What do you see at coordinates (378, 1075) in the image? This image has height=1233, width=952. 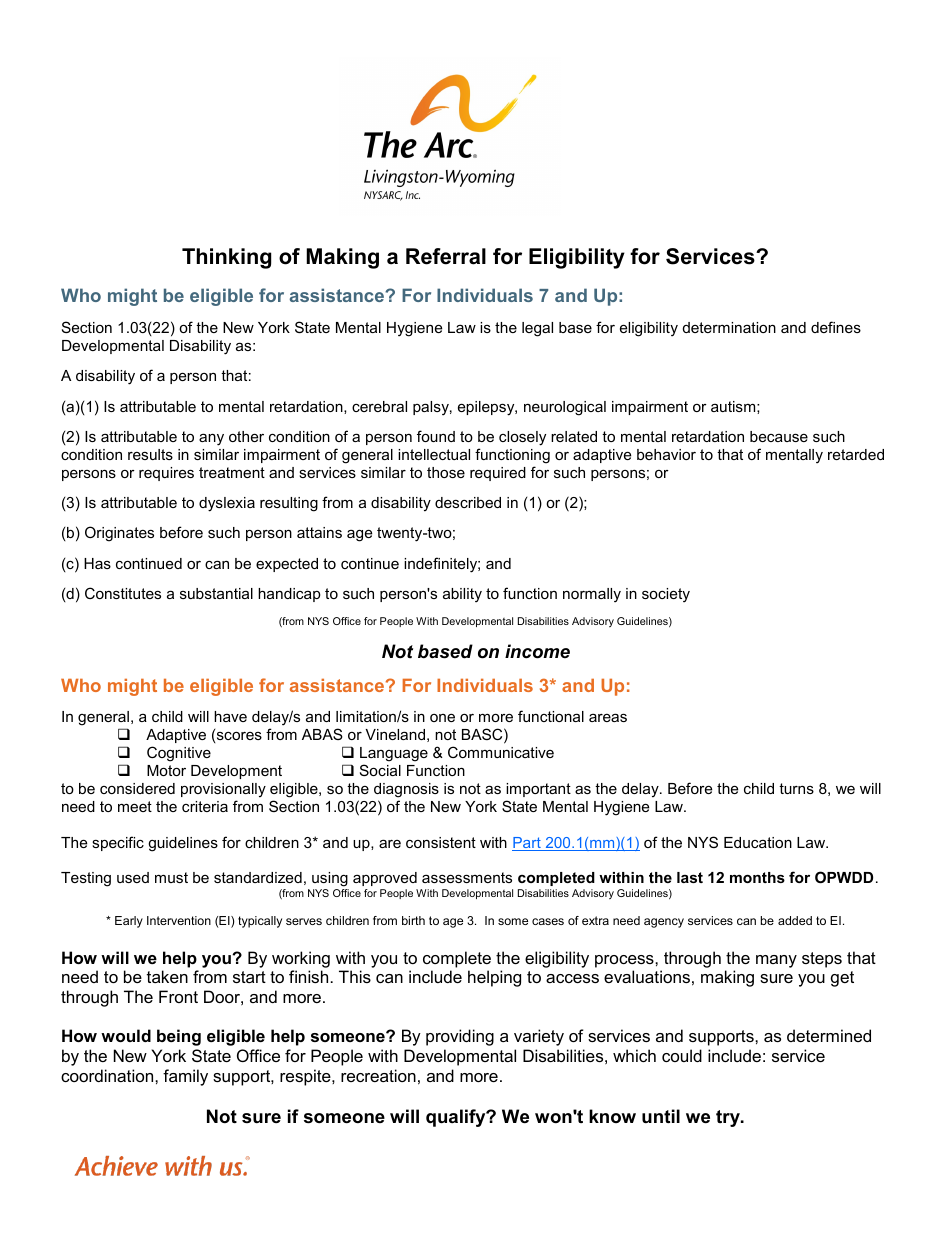 I see `recreation` at bounding box center [378, 1075].
